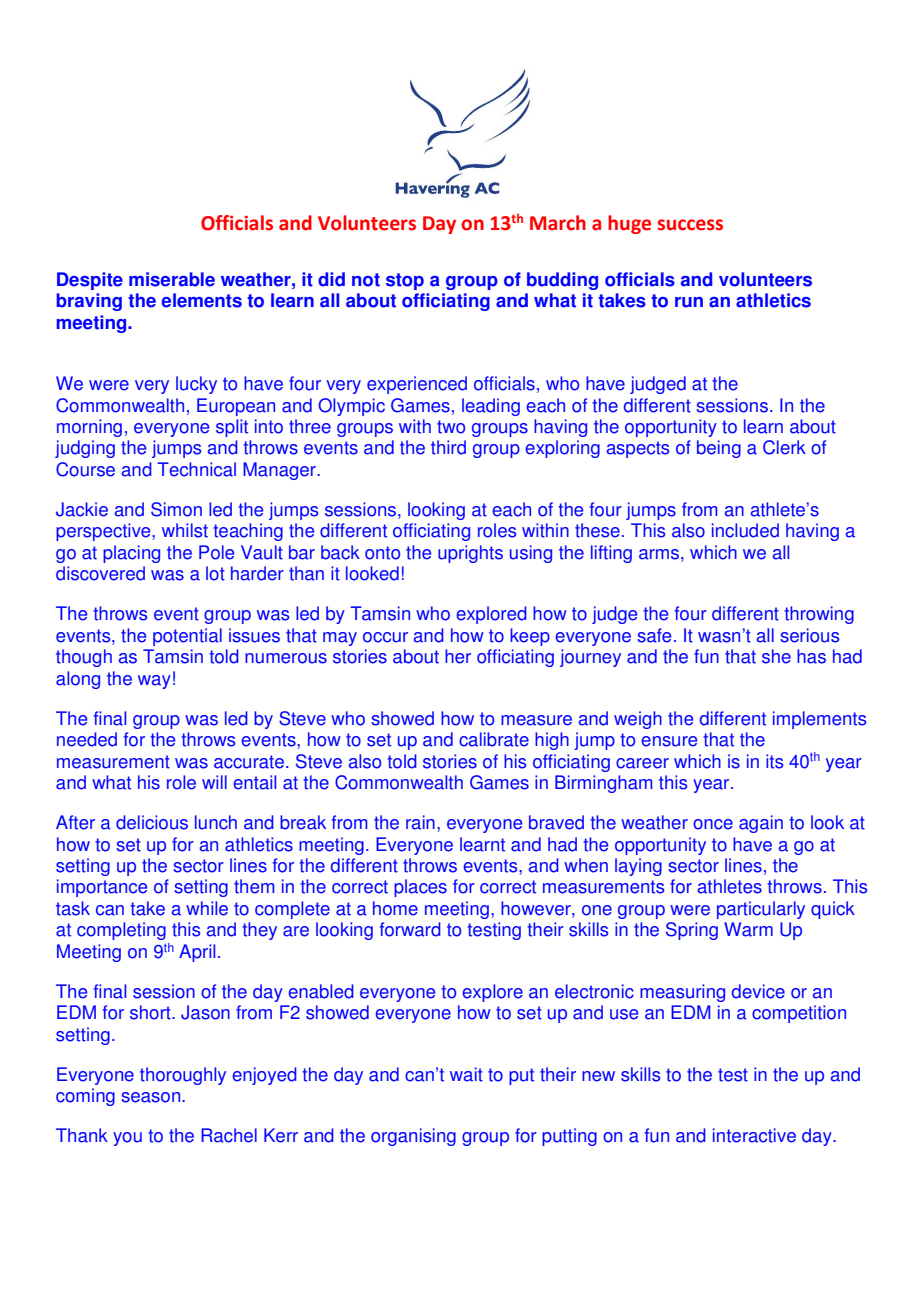 This screenshot has width=924, height=1308. What do you see at coordinates (154, 682) in the screenshot?
I see `way` at bounding box center [154, 682].
